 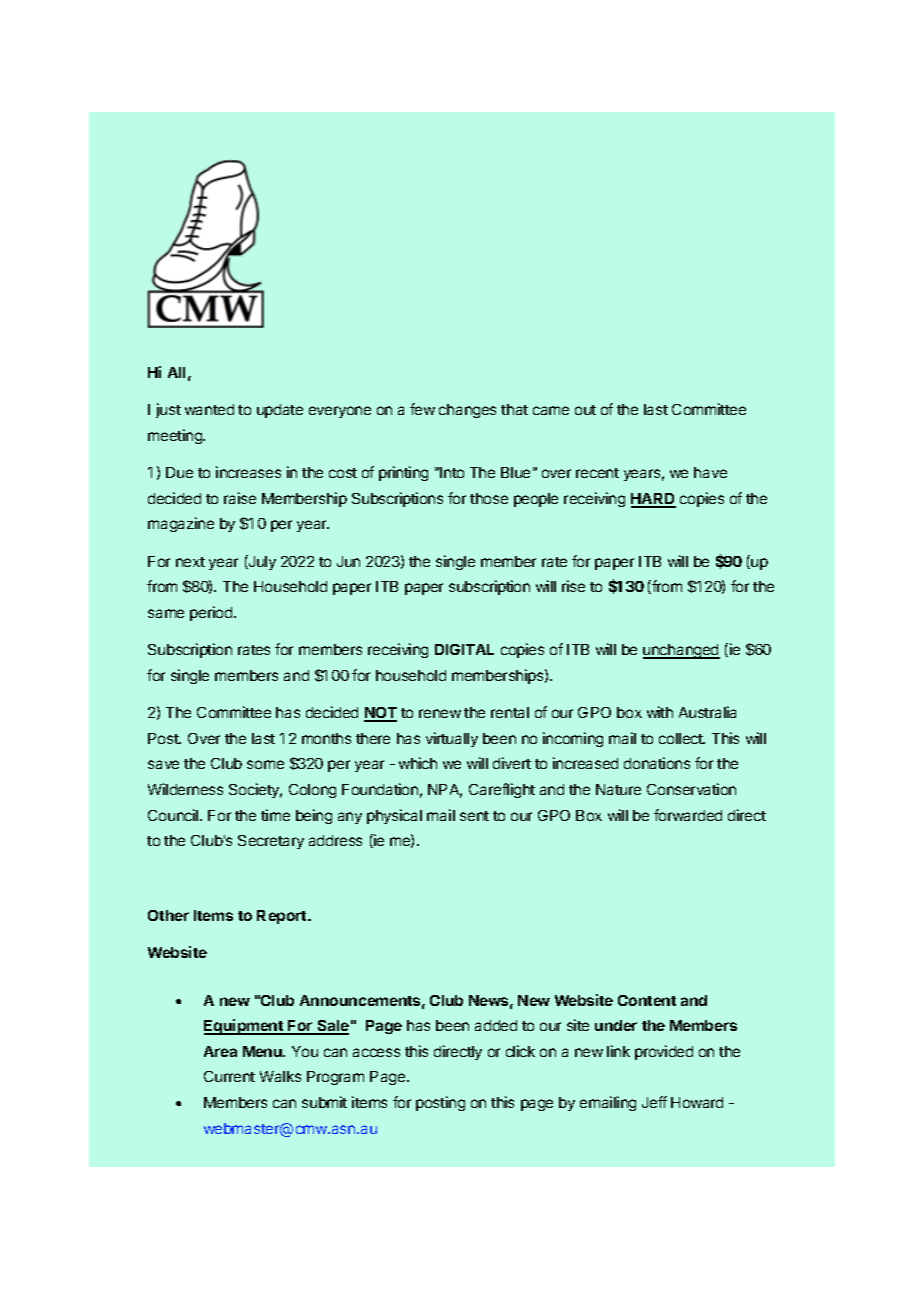 What do you see at coordinates (209, 409) in the document?
I see `wanted` at bounding box center [209, 409].
